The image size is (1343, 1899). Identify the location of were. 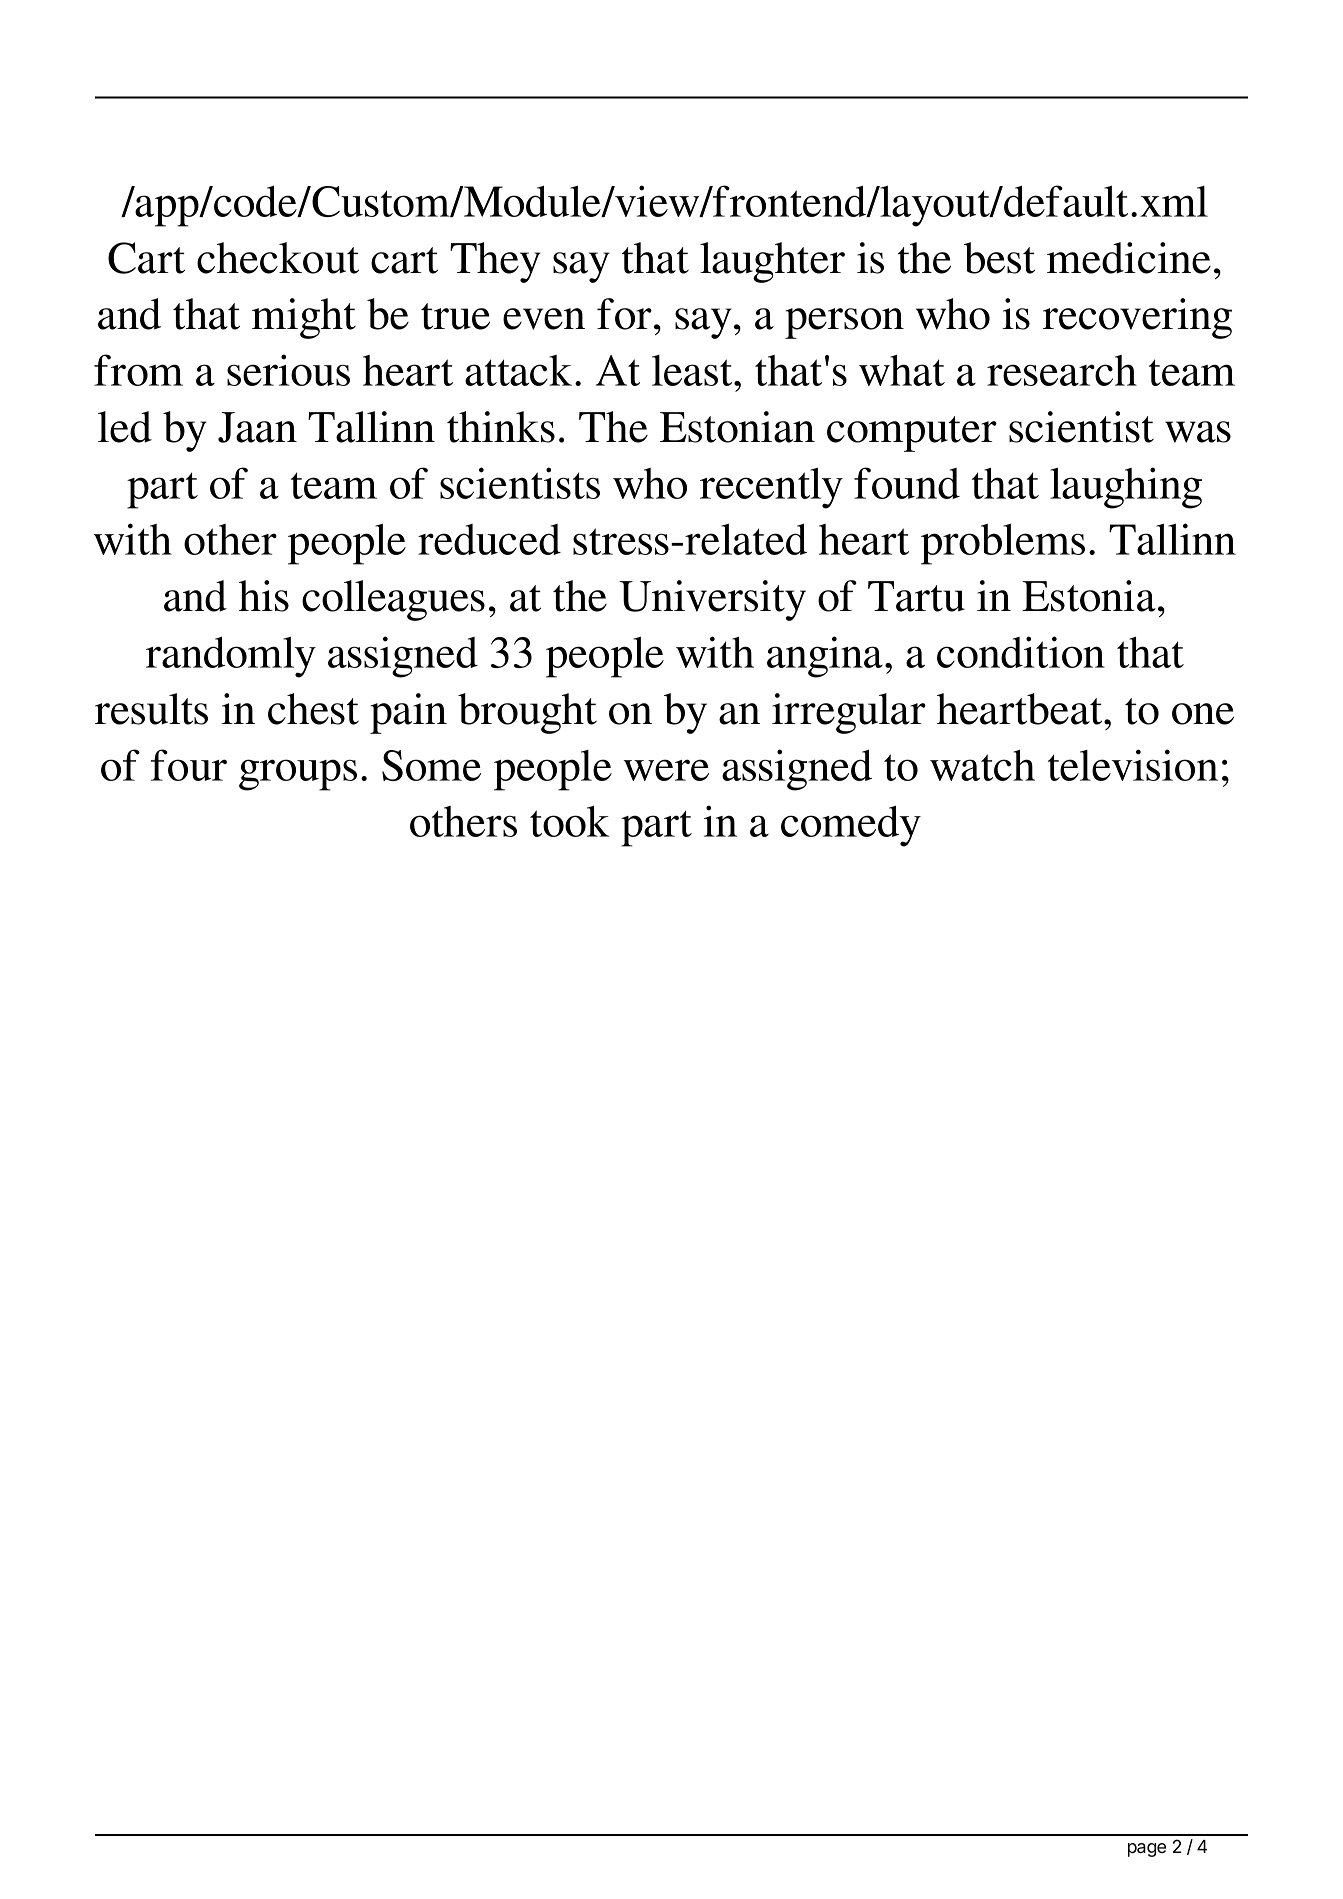
(666, 770).
